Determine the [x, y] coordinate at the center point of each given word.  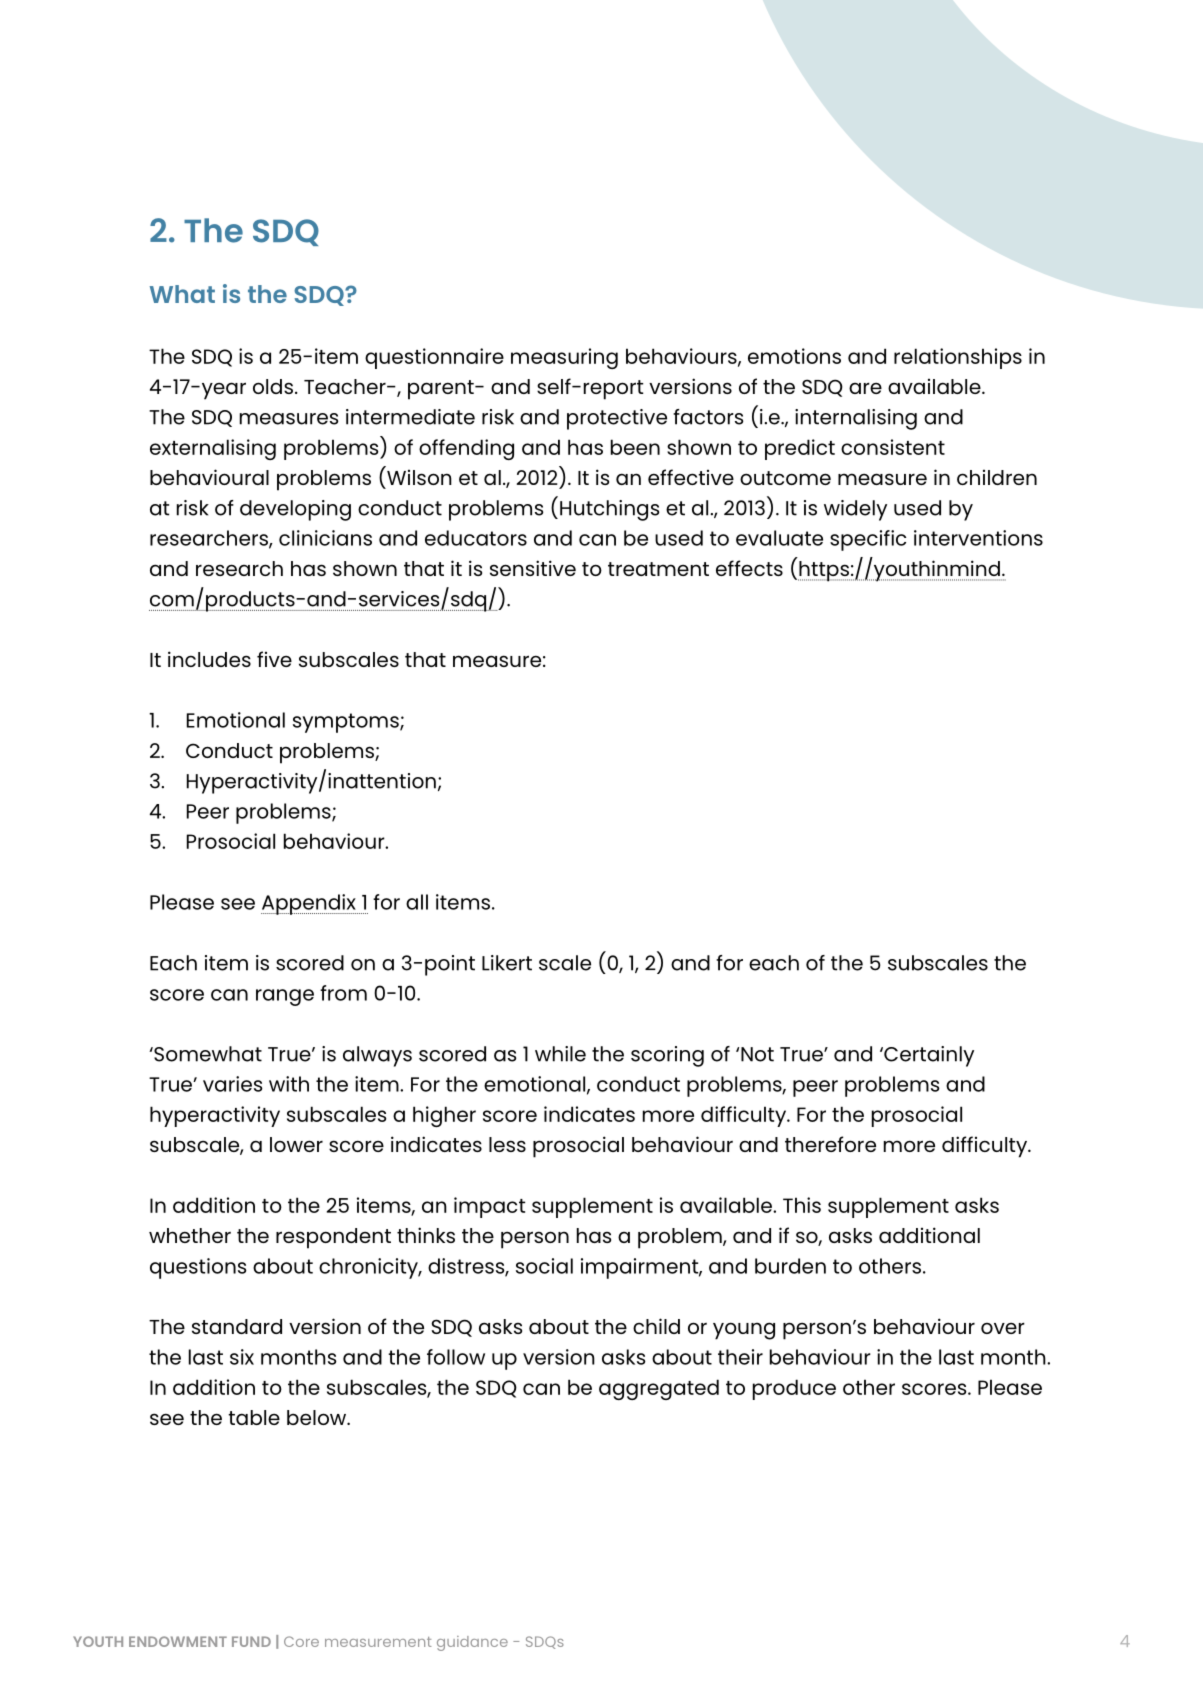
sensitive [533, 568]
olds [273, 386]
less [507, 1144]
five [274, 659]
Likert [507, 963]
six [242, 1357]
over [1003, 1328]
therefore [830, 1144]
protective [617, 419]
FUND [251, 1641]
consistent [893, 447]
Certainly [928, 1056]
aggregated [659, 1389]
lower [296, 1144]
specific [868, 540]
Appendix [309, 904]
